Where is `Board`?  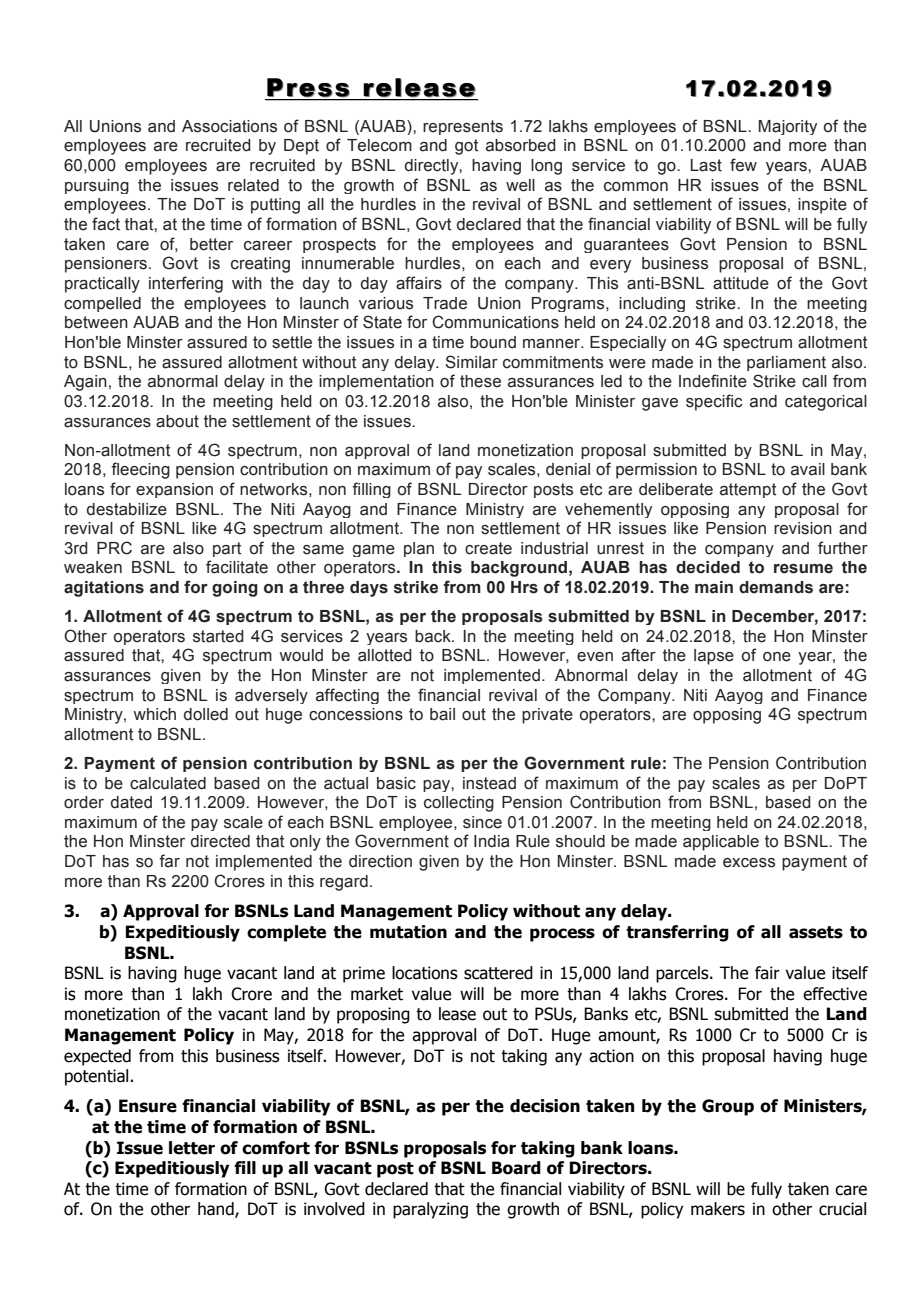
Board is located at coordinates (516, 1168).
